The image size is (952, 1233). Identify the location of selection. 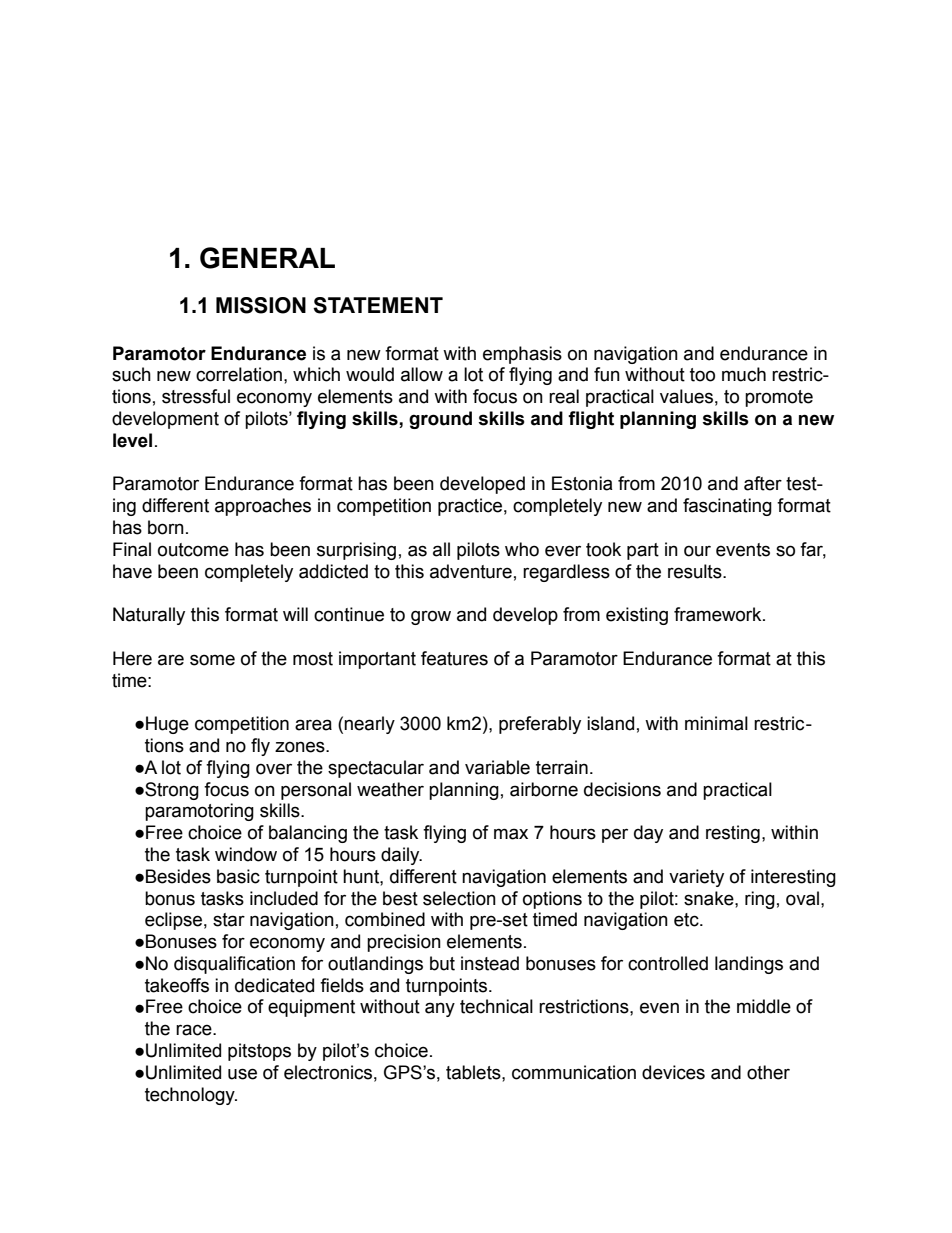
(459, 898).
